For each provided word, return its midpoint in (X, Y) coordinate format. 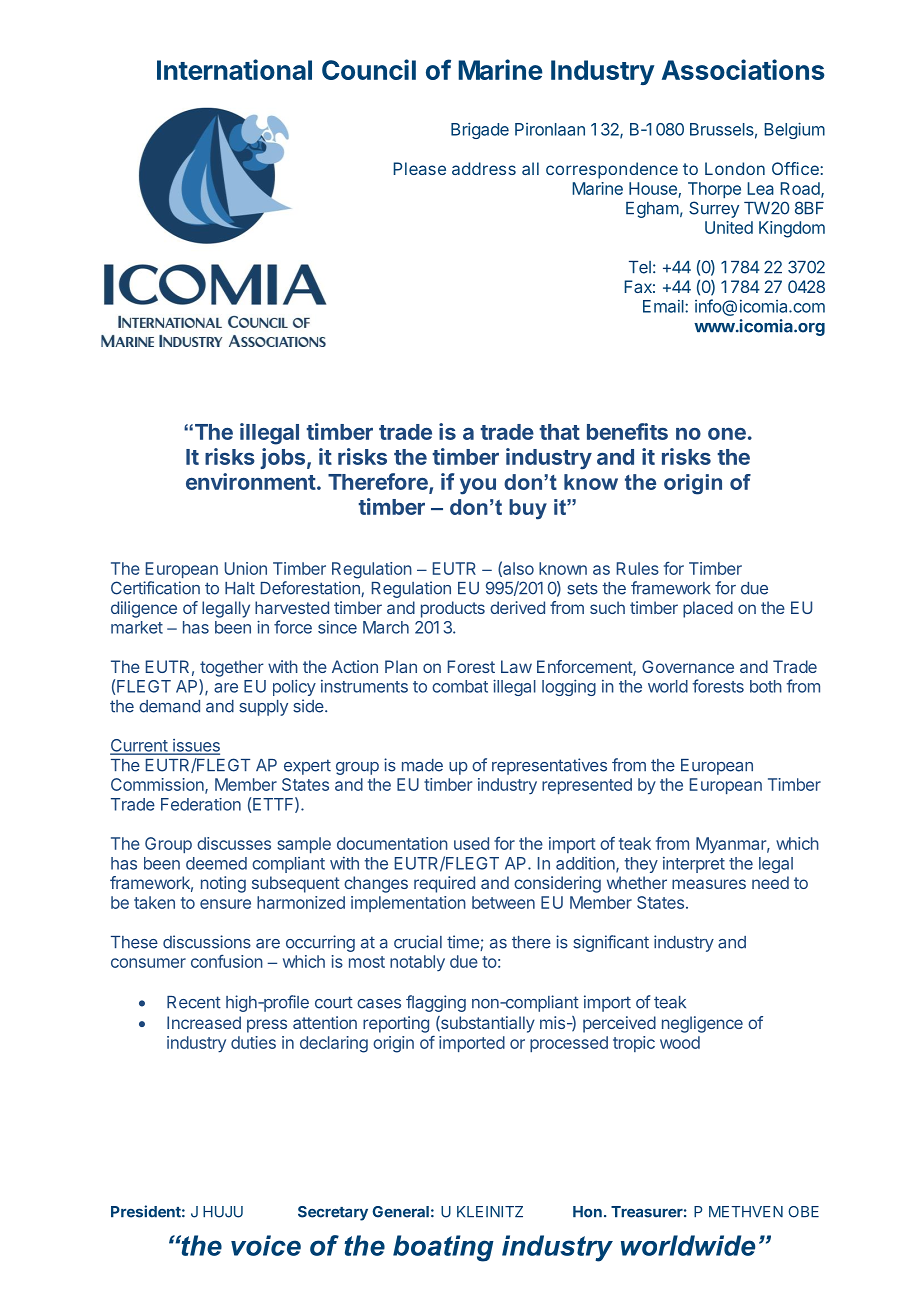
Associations (743, 69)
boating (443, 1248)
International (234, 69)
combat (460, 686)
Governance (688, 666)
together (232, 668)
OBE (803, 1212)
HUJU (223, 1212)
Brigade (480, 130)
